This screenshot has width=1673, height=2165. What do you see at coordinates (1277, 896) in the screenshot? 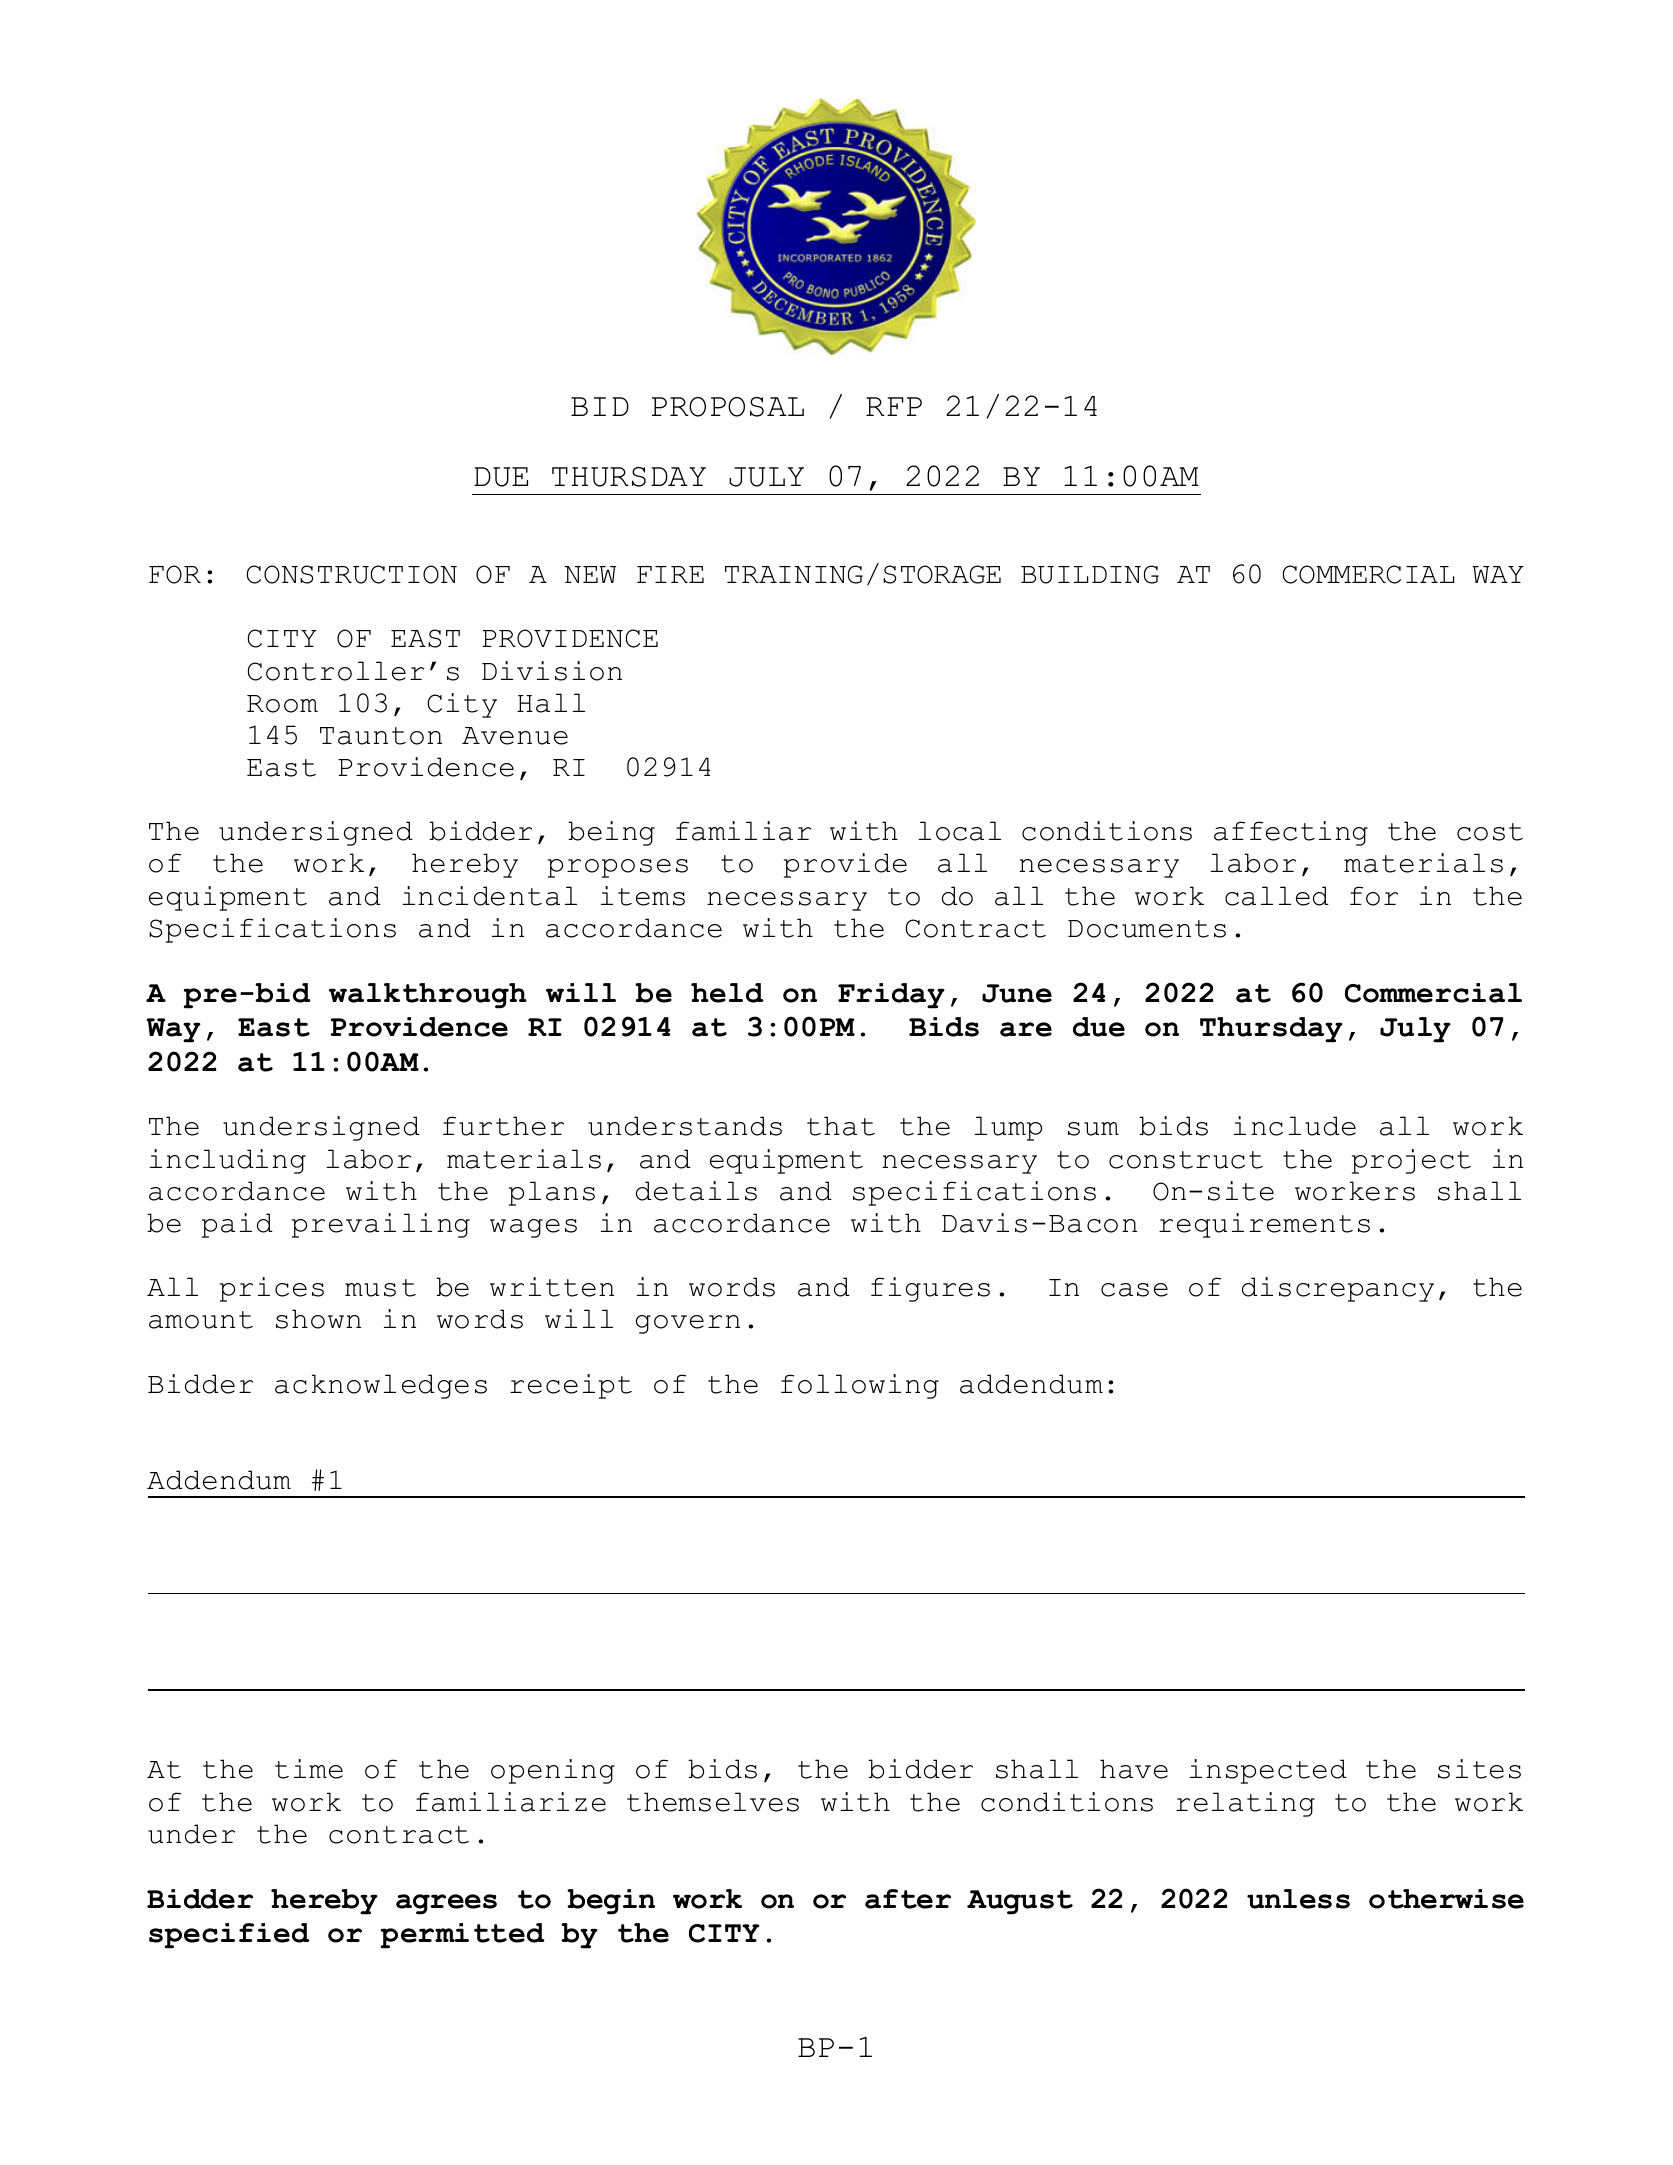
I see `called` at bounding box center [1277, 896].
